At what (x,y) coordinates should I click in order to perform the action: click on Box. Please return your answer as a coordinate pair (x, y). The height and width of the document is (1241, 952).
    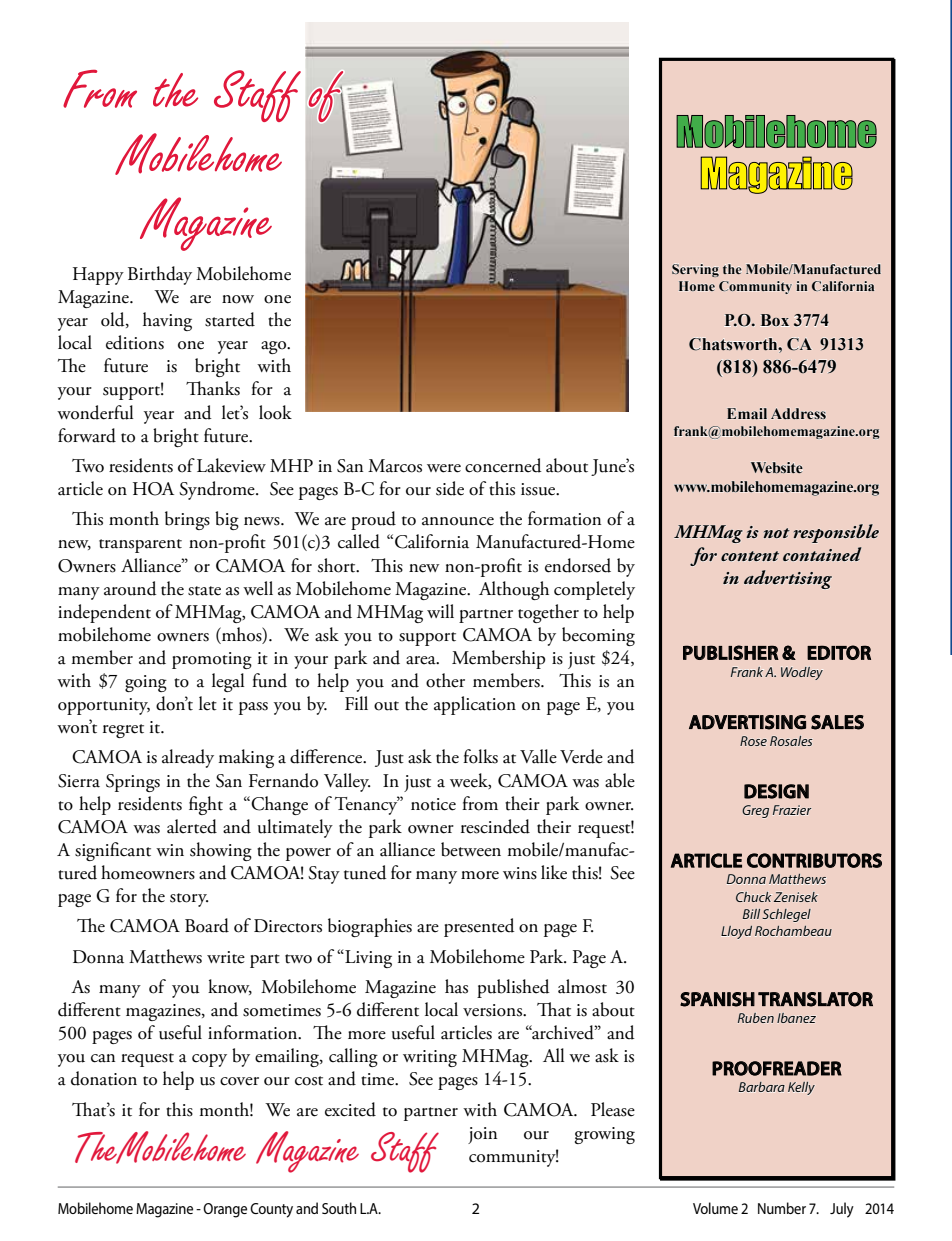
    Looking at the image, I should click on (775, 320).
